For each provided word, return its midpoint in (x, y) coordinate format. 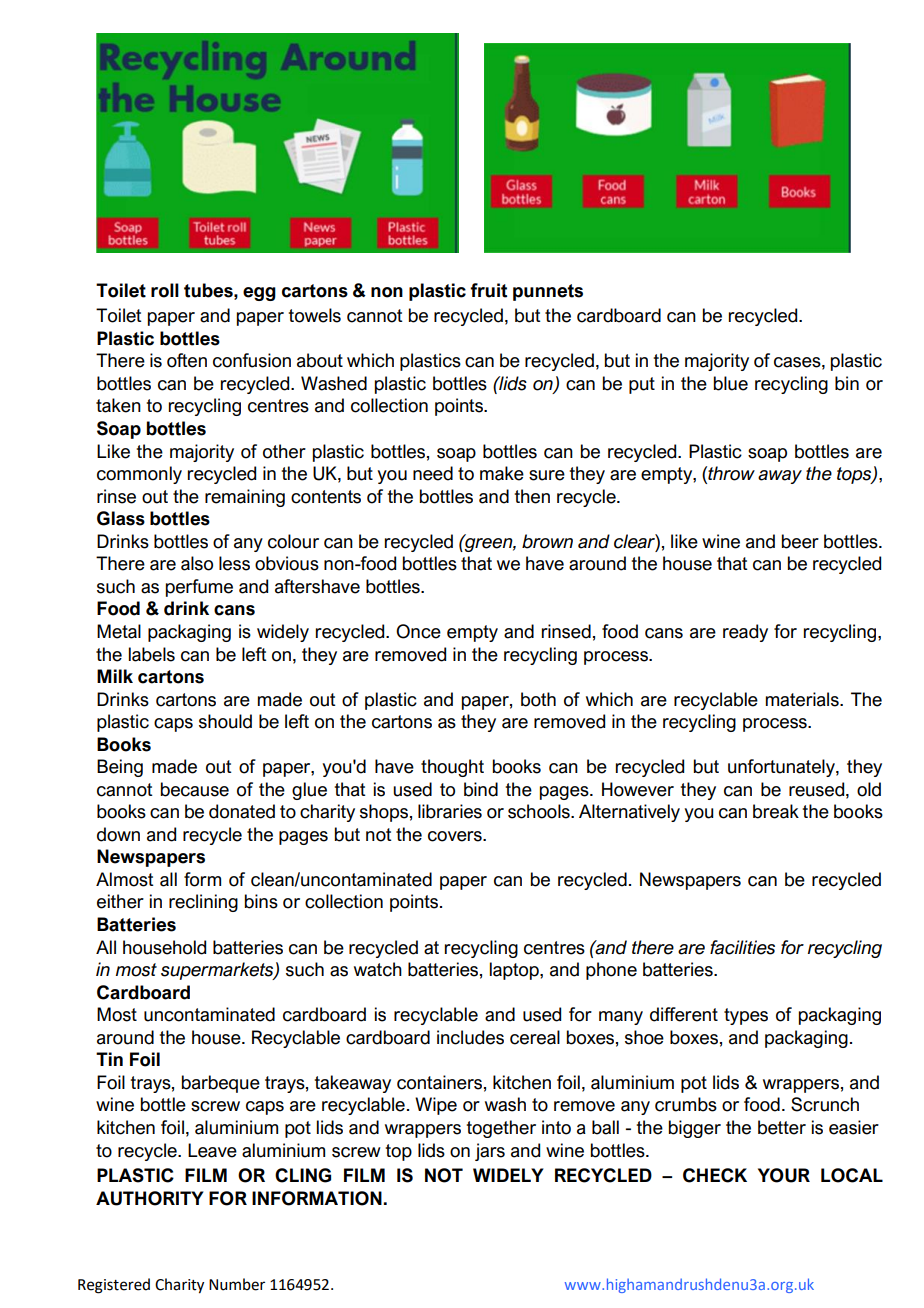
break (776, 811)
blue (731, 383)
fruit (488, 290)
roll (165, 290)
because (195, 789)
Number (237, 1284)
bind (481, 789)
